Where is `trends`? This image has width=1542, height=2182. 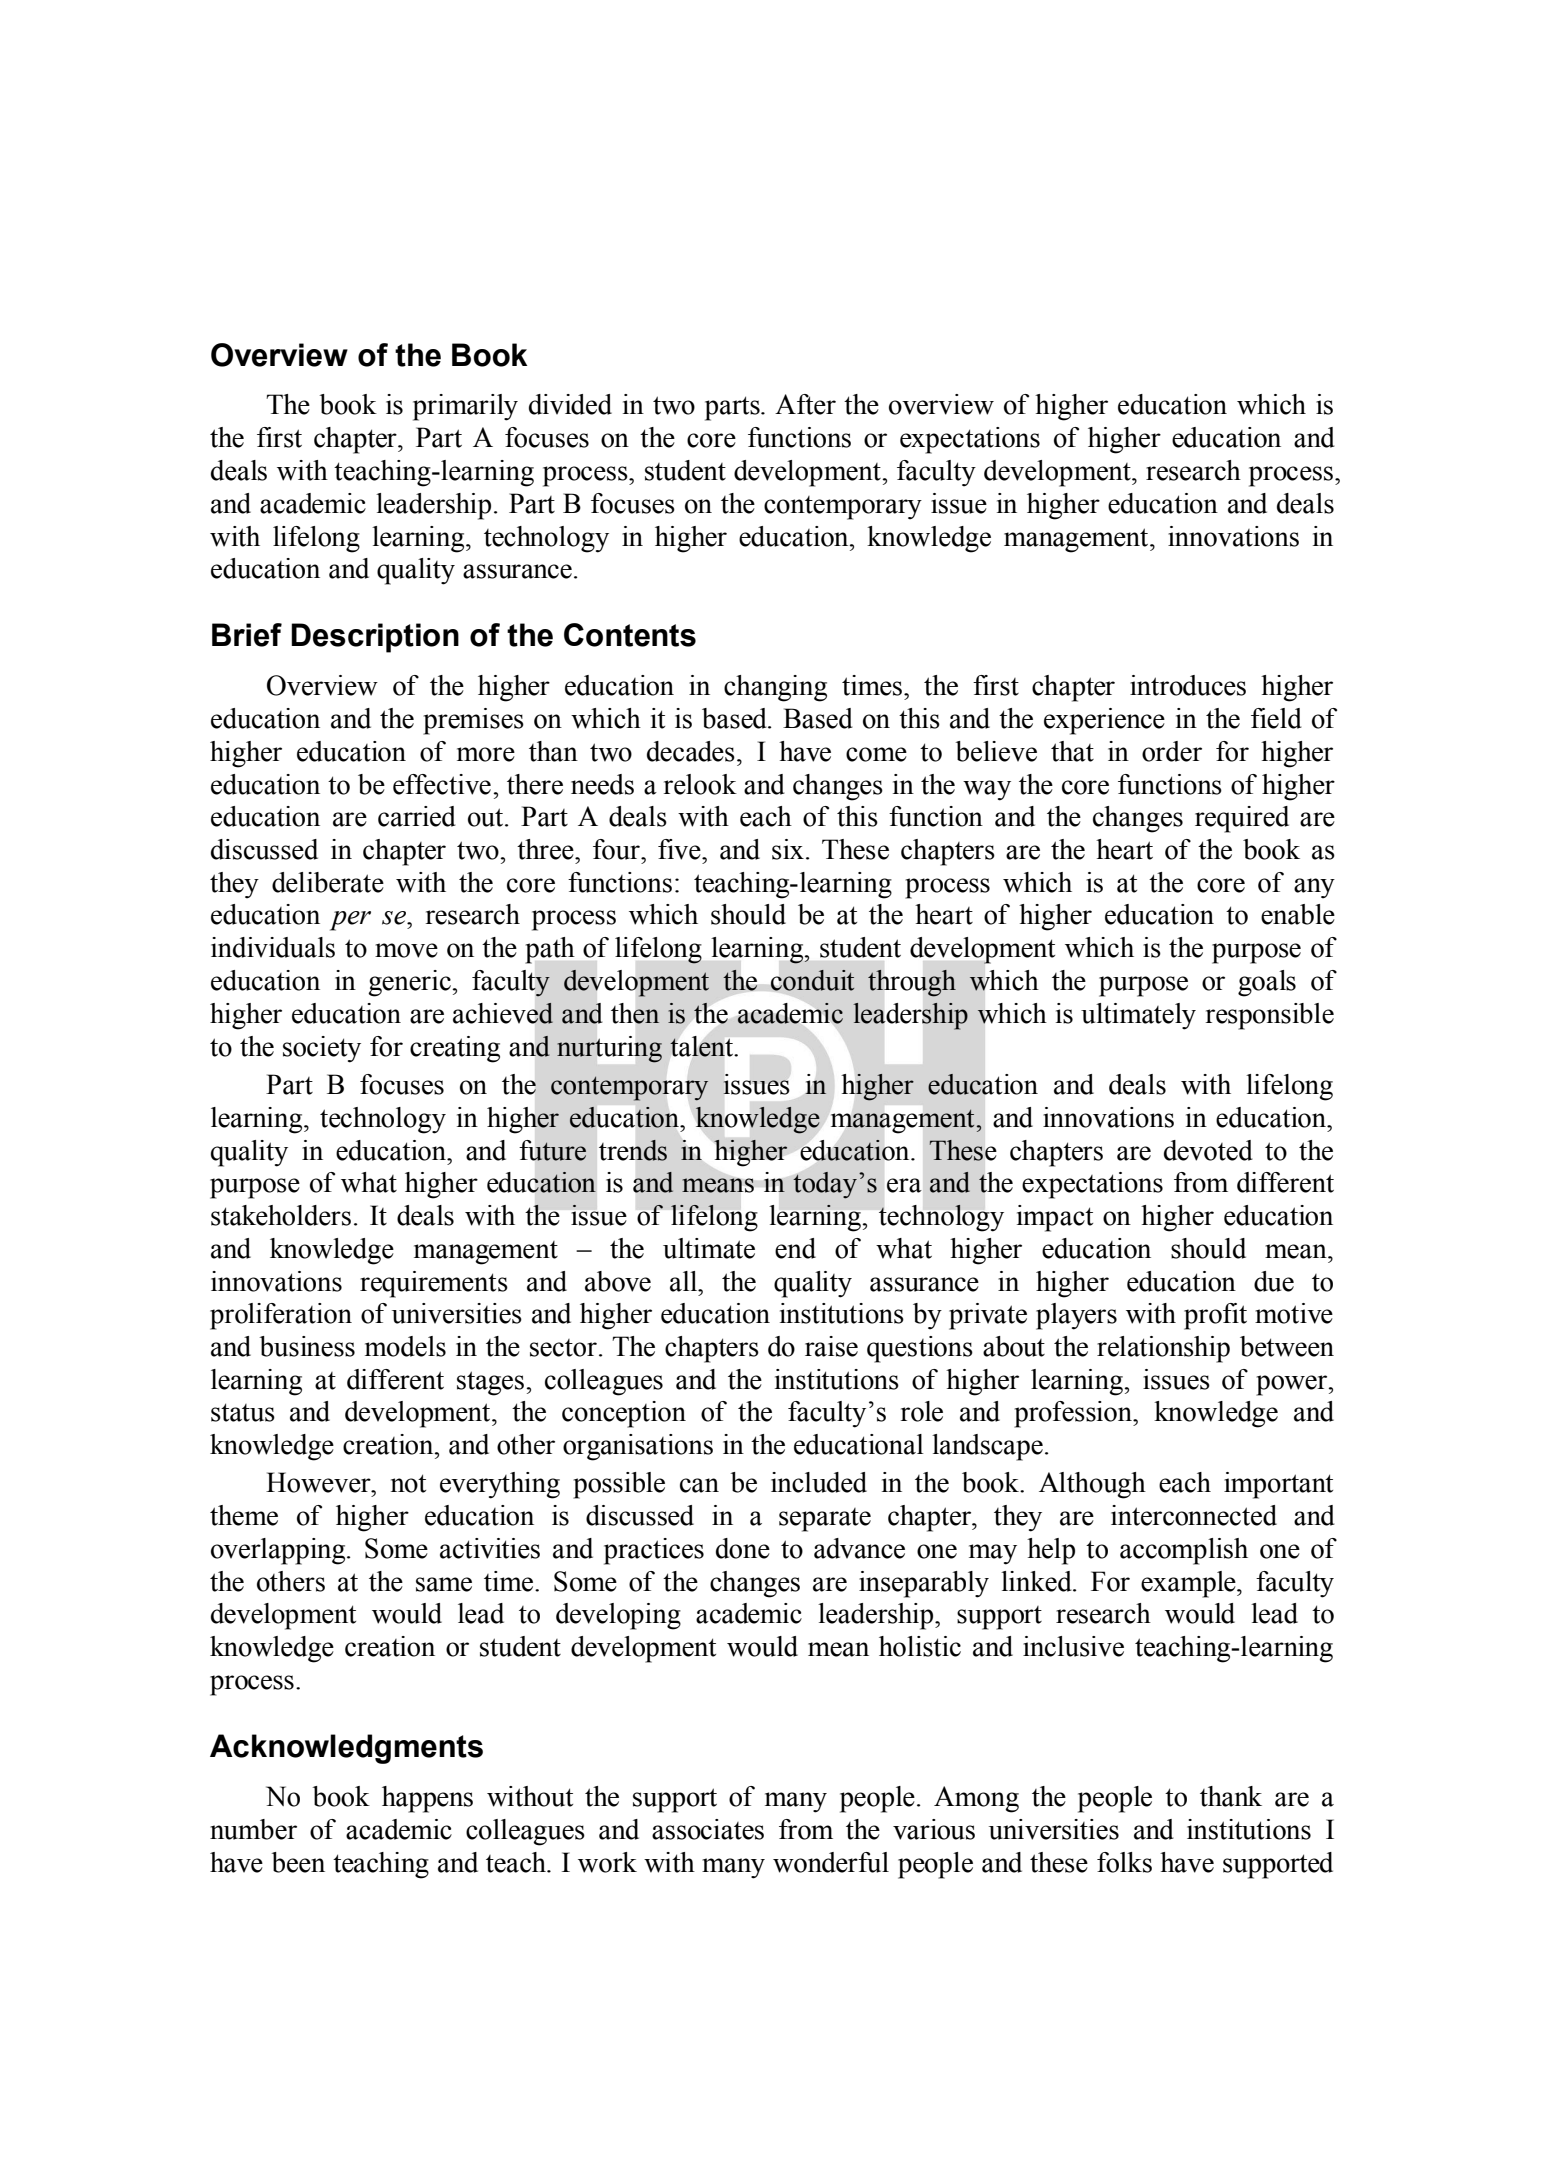
trends is located at coordinates (633, 1150).
